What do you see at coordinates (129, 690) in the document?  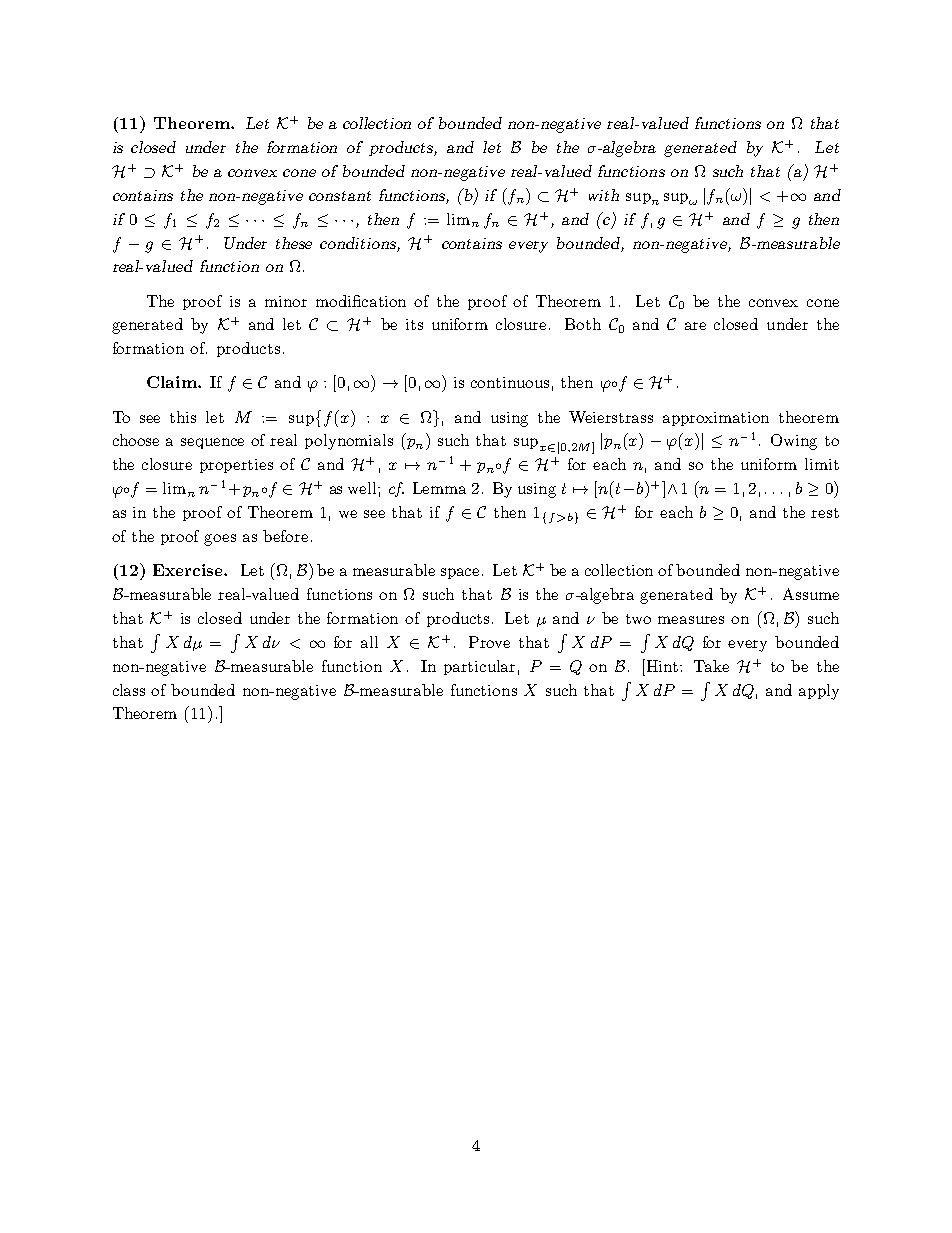 I see `class` at bounding box center [129, 690].
